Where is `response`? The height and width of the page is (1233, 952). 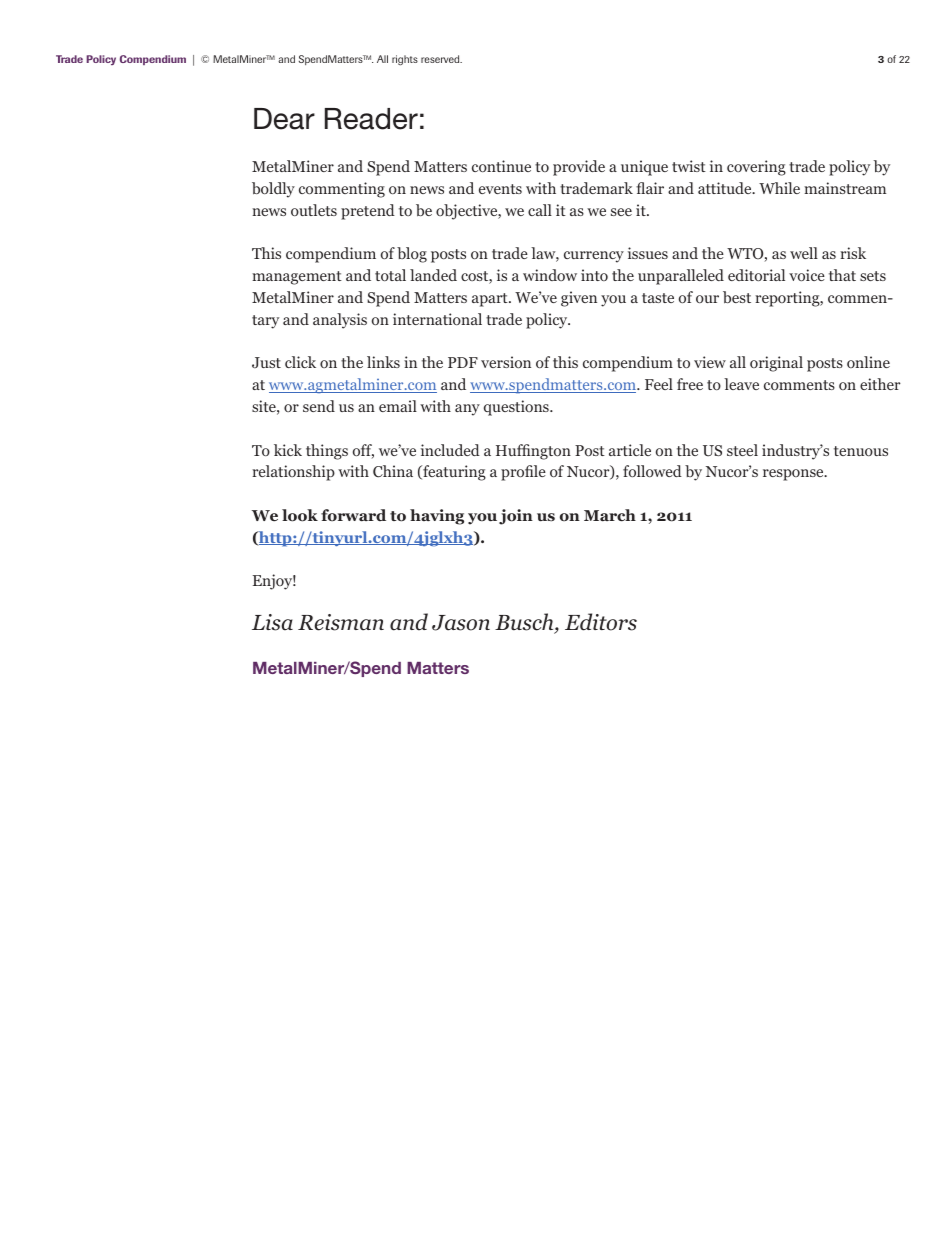
response is located at coordinates (794, 475).
